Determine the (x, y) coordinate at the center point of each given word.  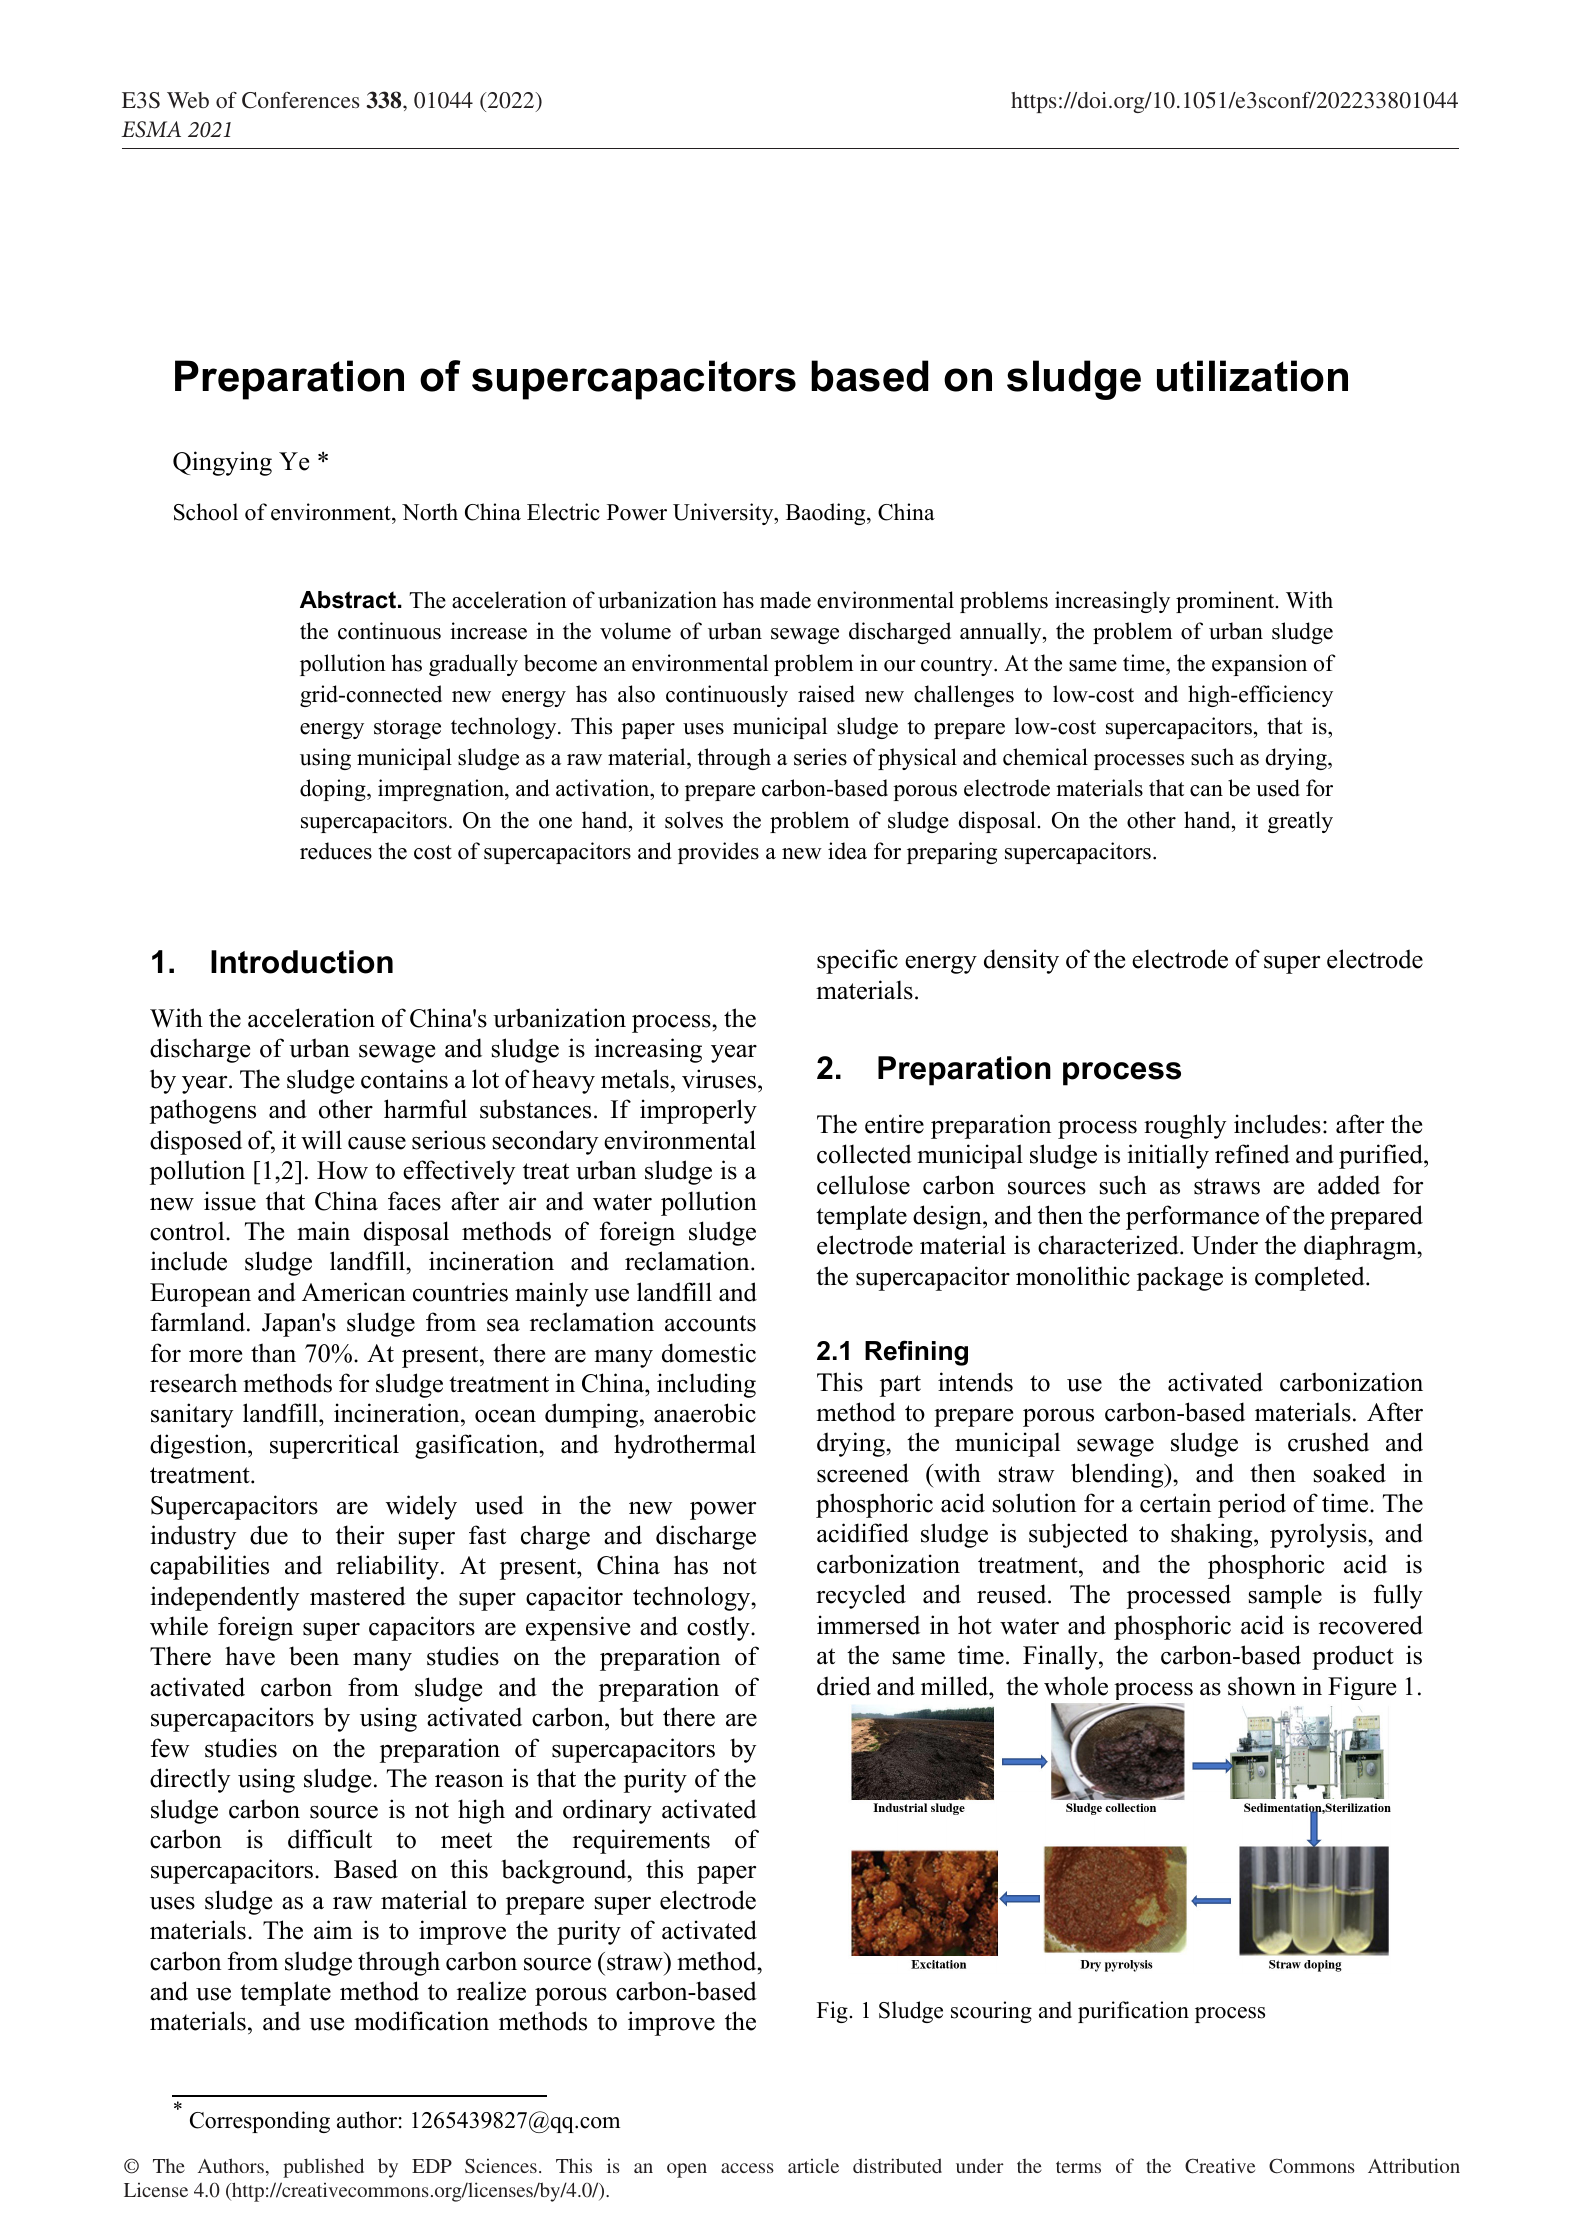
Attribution (1414, 2165)
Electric (563, 512)
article (813, 2165)
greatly (1300, 822)
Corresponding (260, 2122)
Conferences (300, 100)
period (1252, 1505)
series (820, 757)
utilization (1252, 376)
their (360, 1535)
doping (334, 790)
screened (863, 1473)
